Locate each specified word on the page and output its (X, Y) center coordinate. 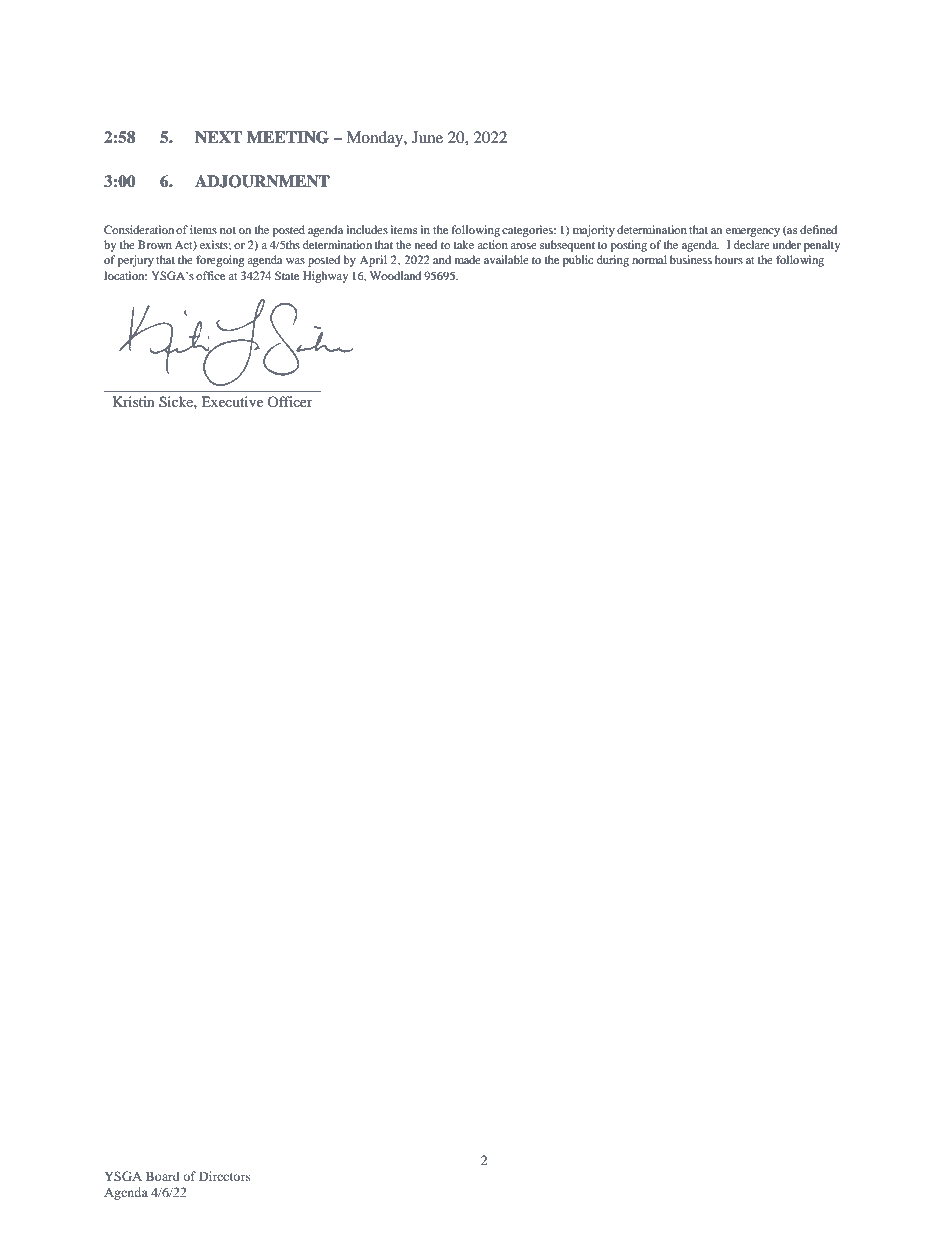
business (691, 259)
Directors (225, 1176)
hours (729, 259)
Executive (232, 401)
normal (649, 259)
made (468, 259)
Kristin (134, 401)
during (613, 261)
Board (163, 1176)
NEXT (218, 137)
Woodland (396, 275)
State (287, 275)
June (427, 137)
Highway (325, 277)
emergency (753, 232)
